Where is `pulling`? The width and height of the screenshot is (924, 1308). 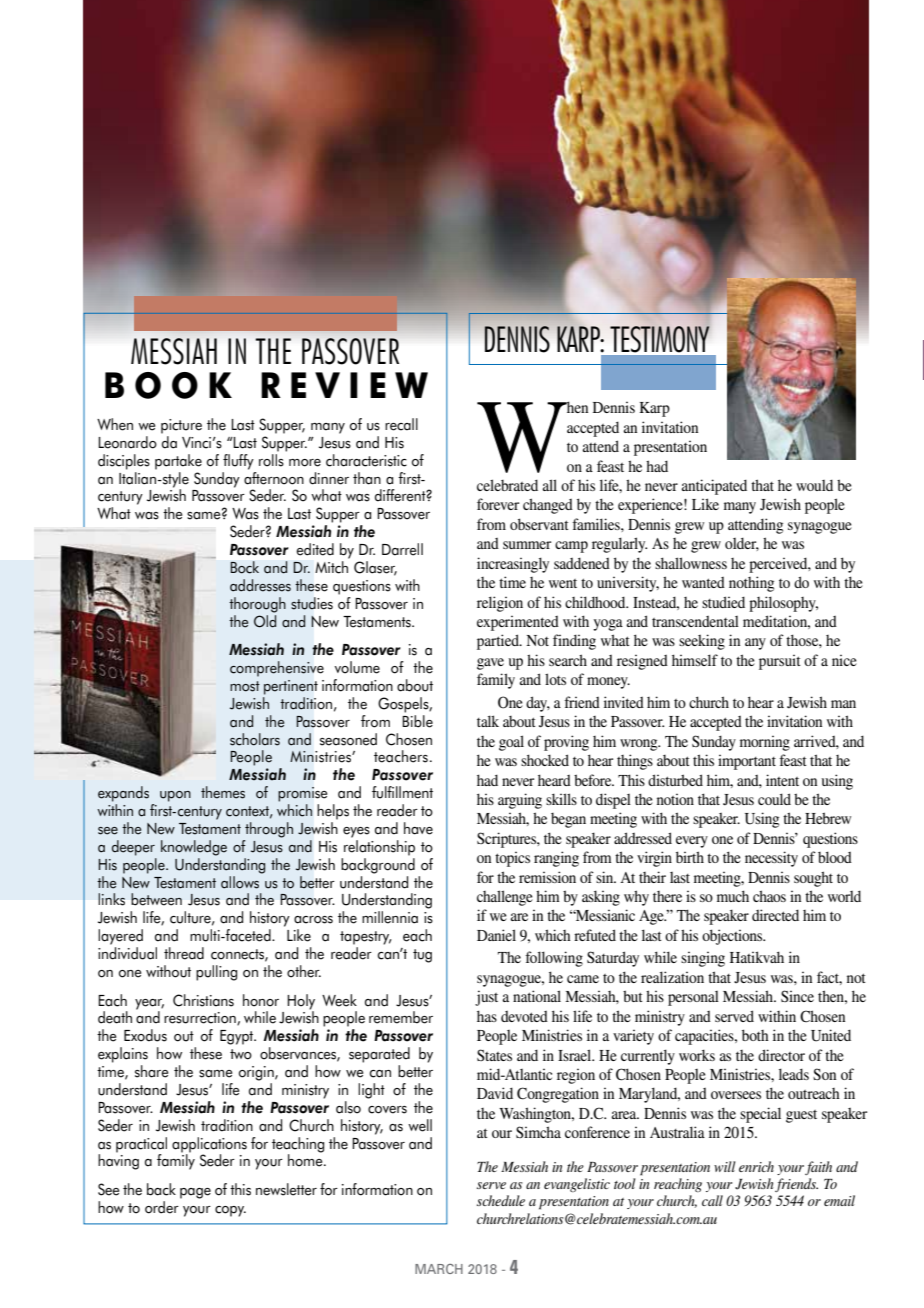 pulling is located at coordinates (216, 973).
